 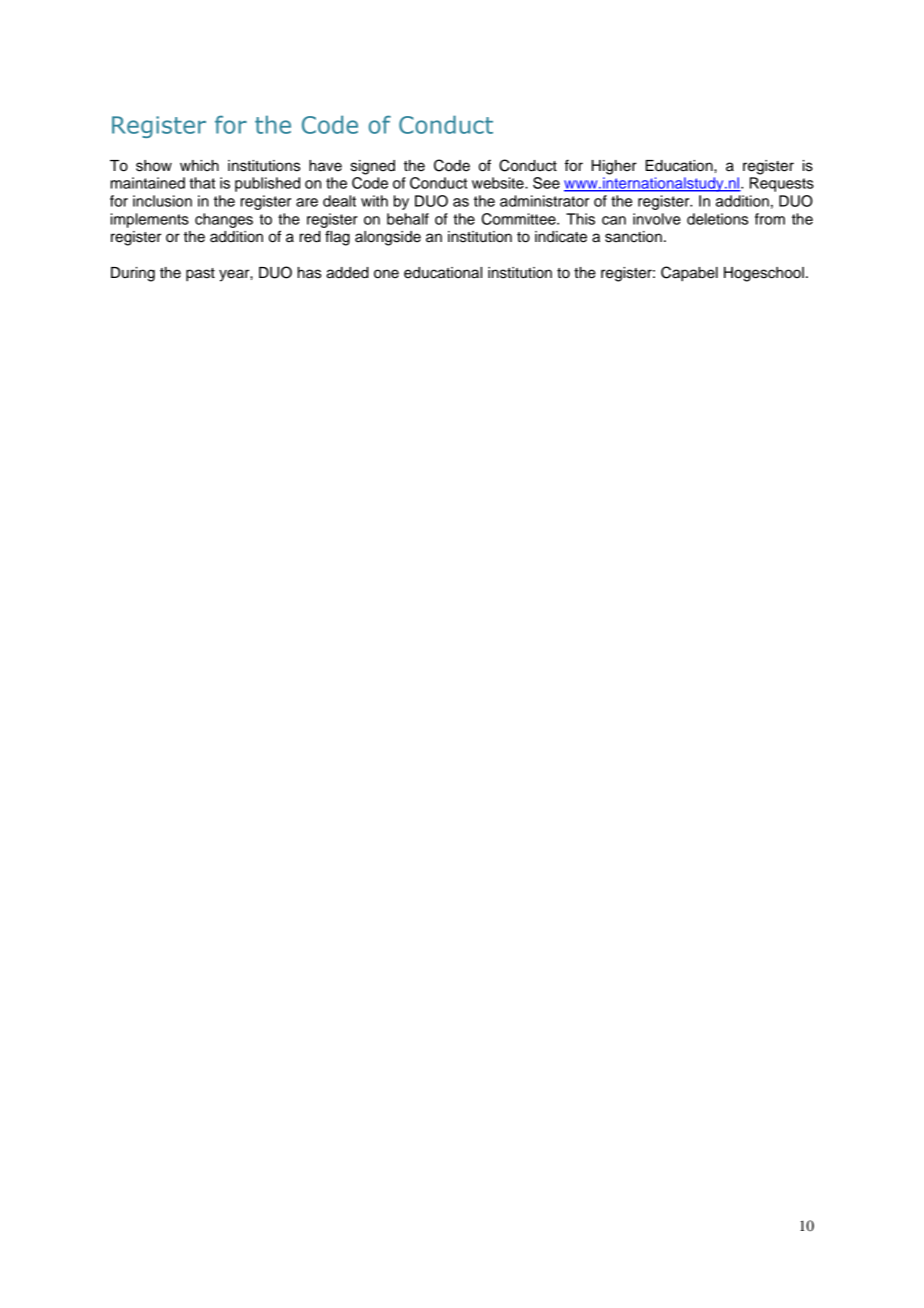 What do you see at coordinates (388, 238) in the screenshot?
I see `alongside` at bounding box center [388, 238].
